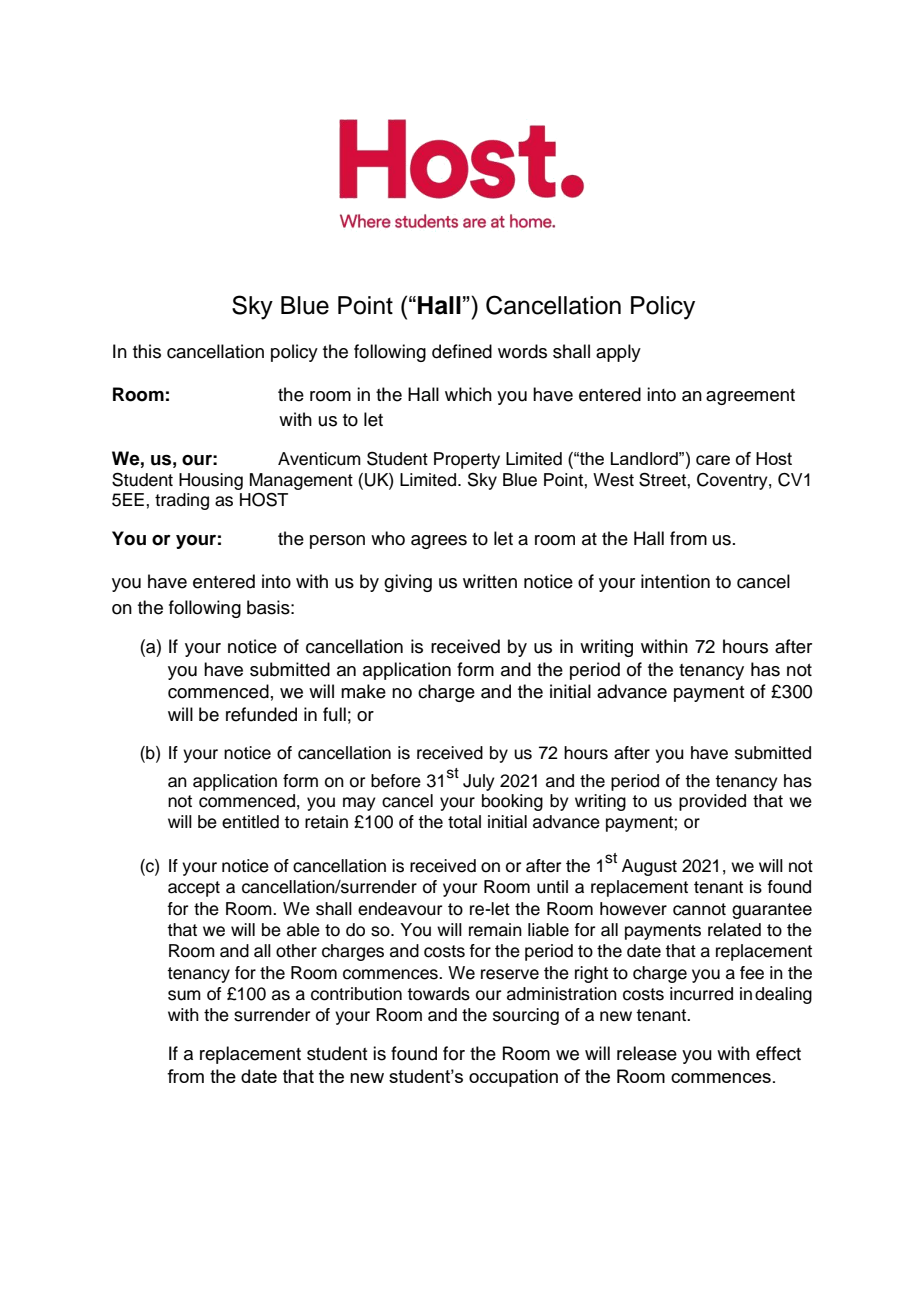  I want to click on refunded, so click(261, 714).
